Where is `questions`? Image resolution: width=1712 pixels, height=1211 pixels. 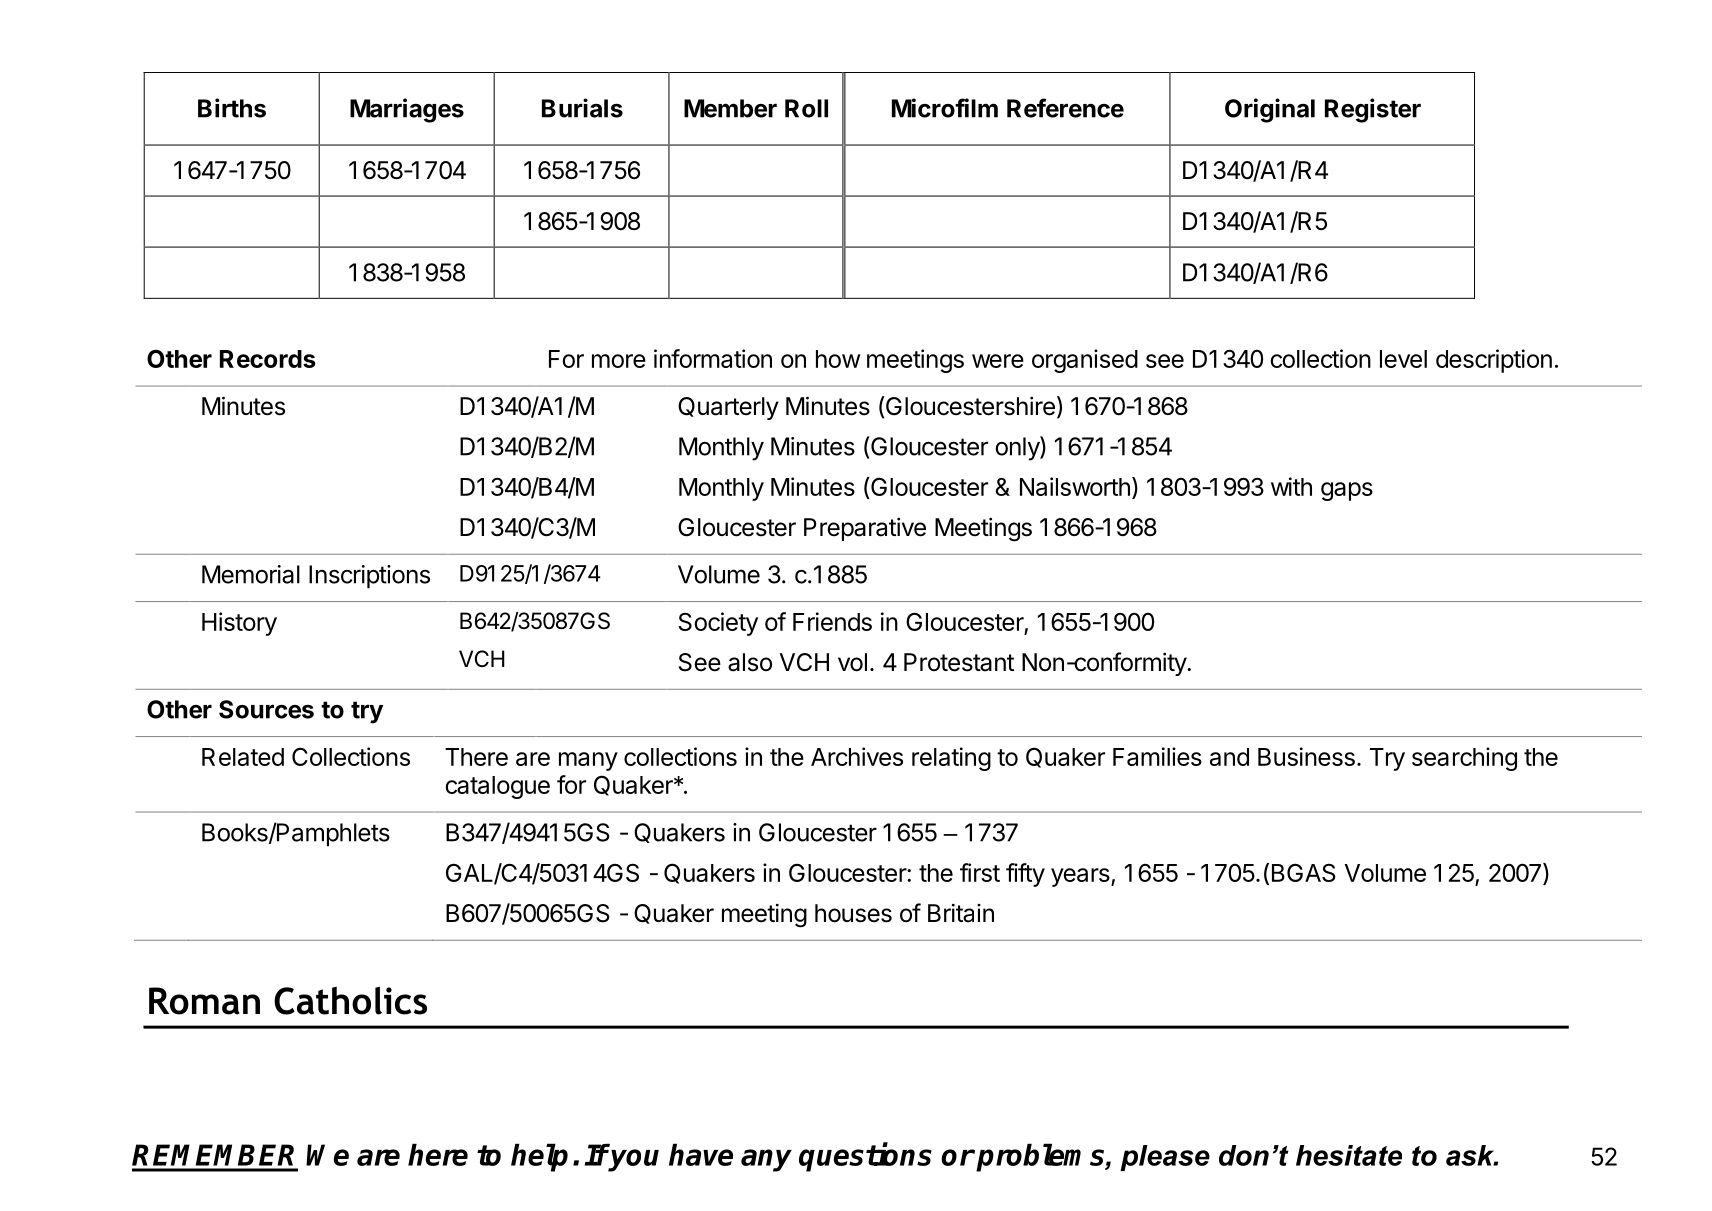 questions is located at coordinates (865, 1157).
